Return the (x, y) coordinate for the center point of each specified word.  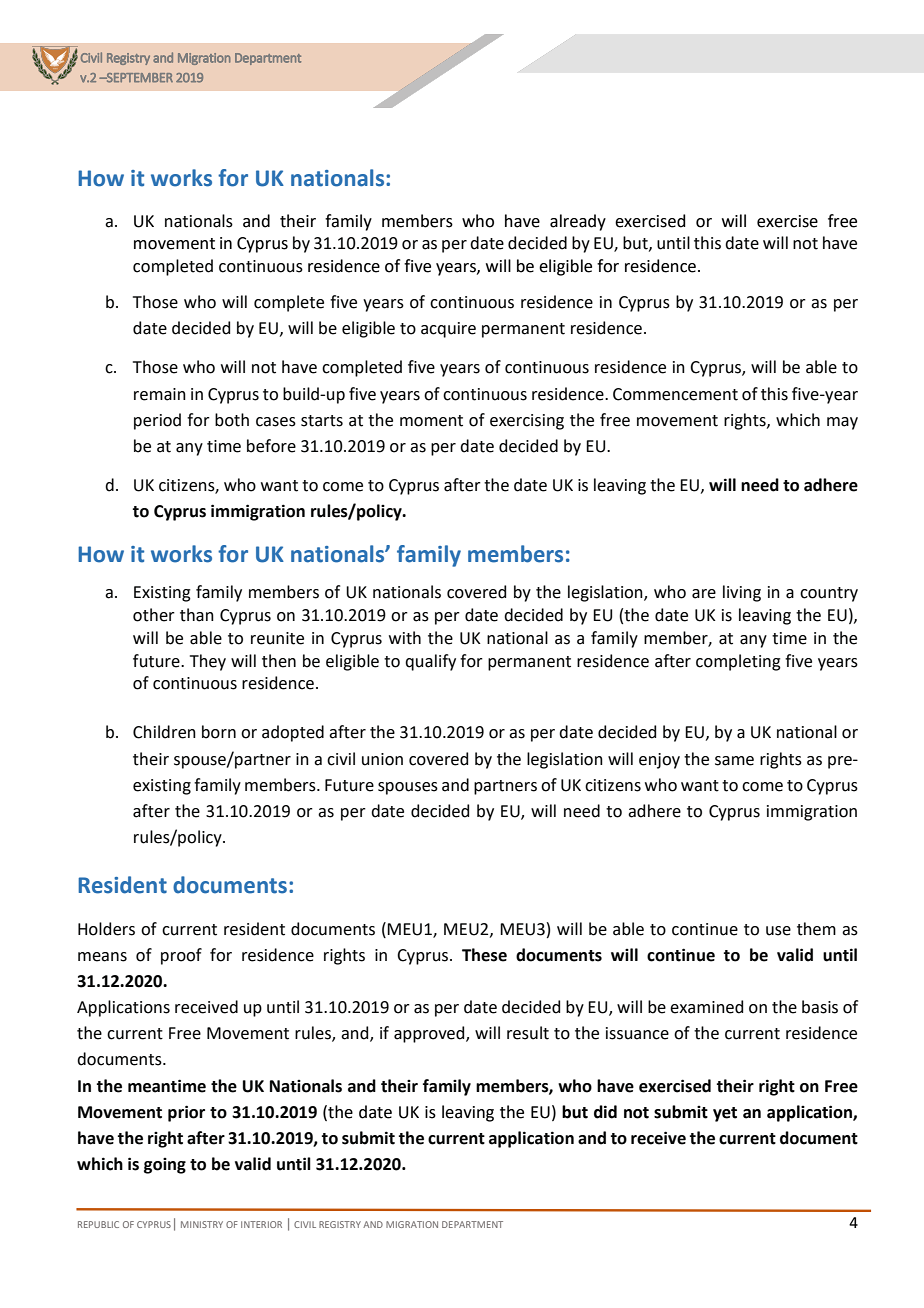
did (605, 1112)
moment (431, 421)
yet (725, 1114)
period (157, 421)
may (842, 423)
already (578, 222)
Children (164, 732)
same (734, 761)
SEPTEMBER (139, 78)
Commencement (675, 394)
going (165, 1166)
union (382, 759)
